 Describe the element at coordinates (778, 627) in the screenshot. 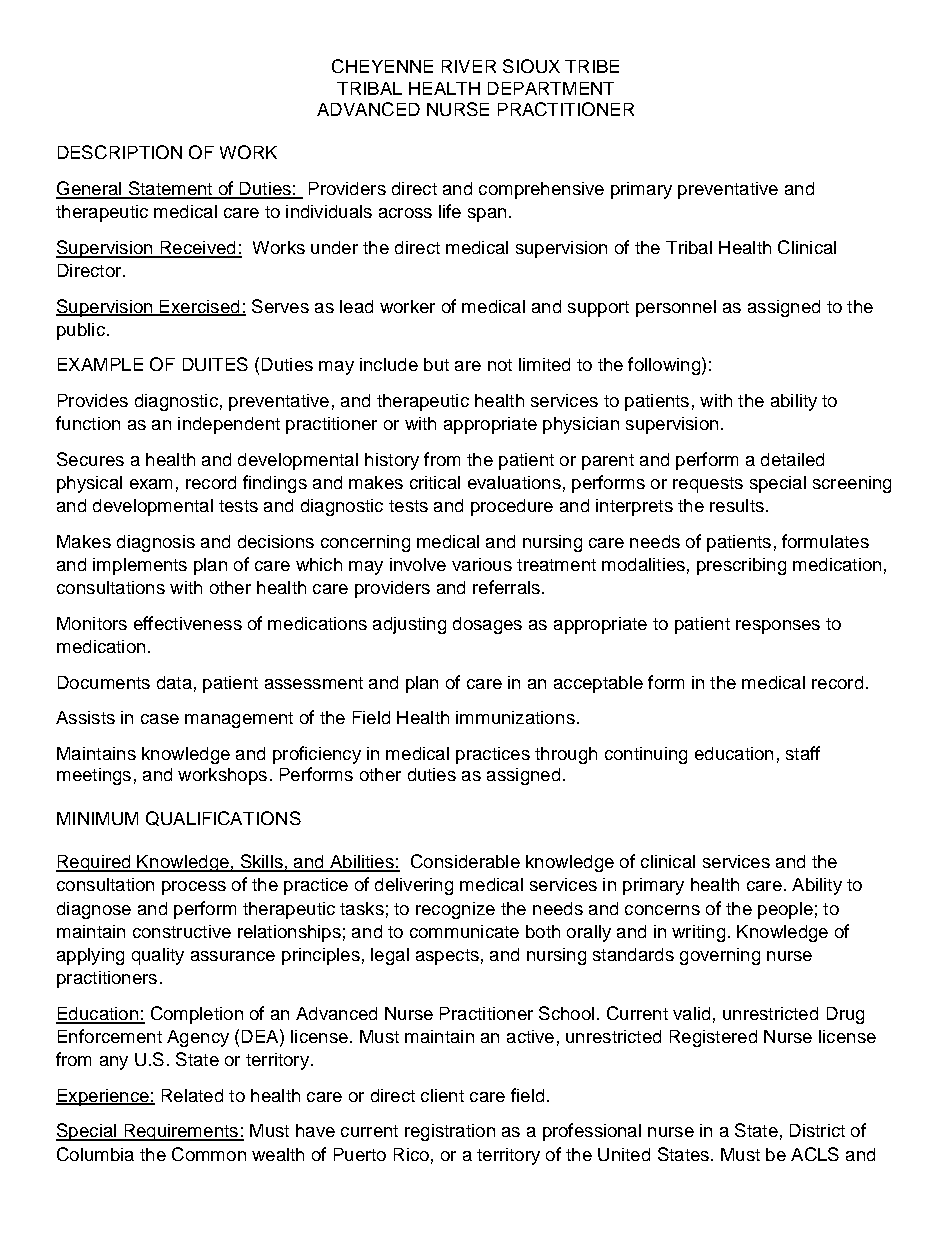

I see `responses` at that location.
